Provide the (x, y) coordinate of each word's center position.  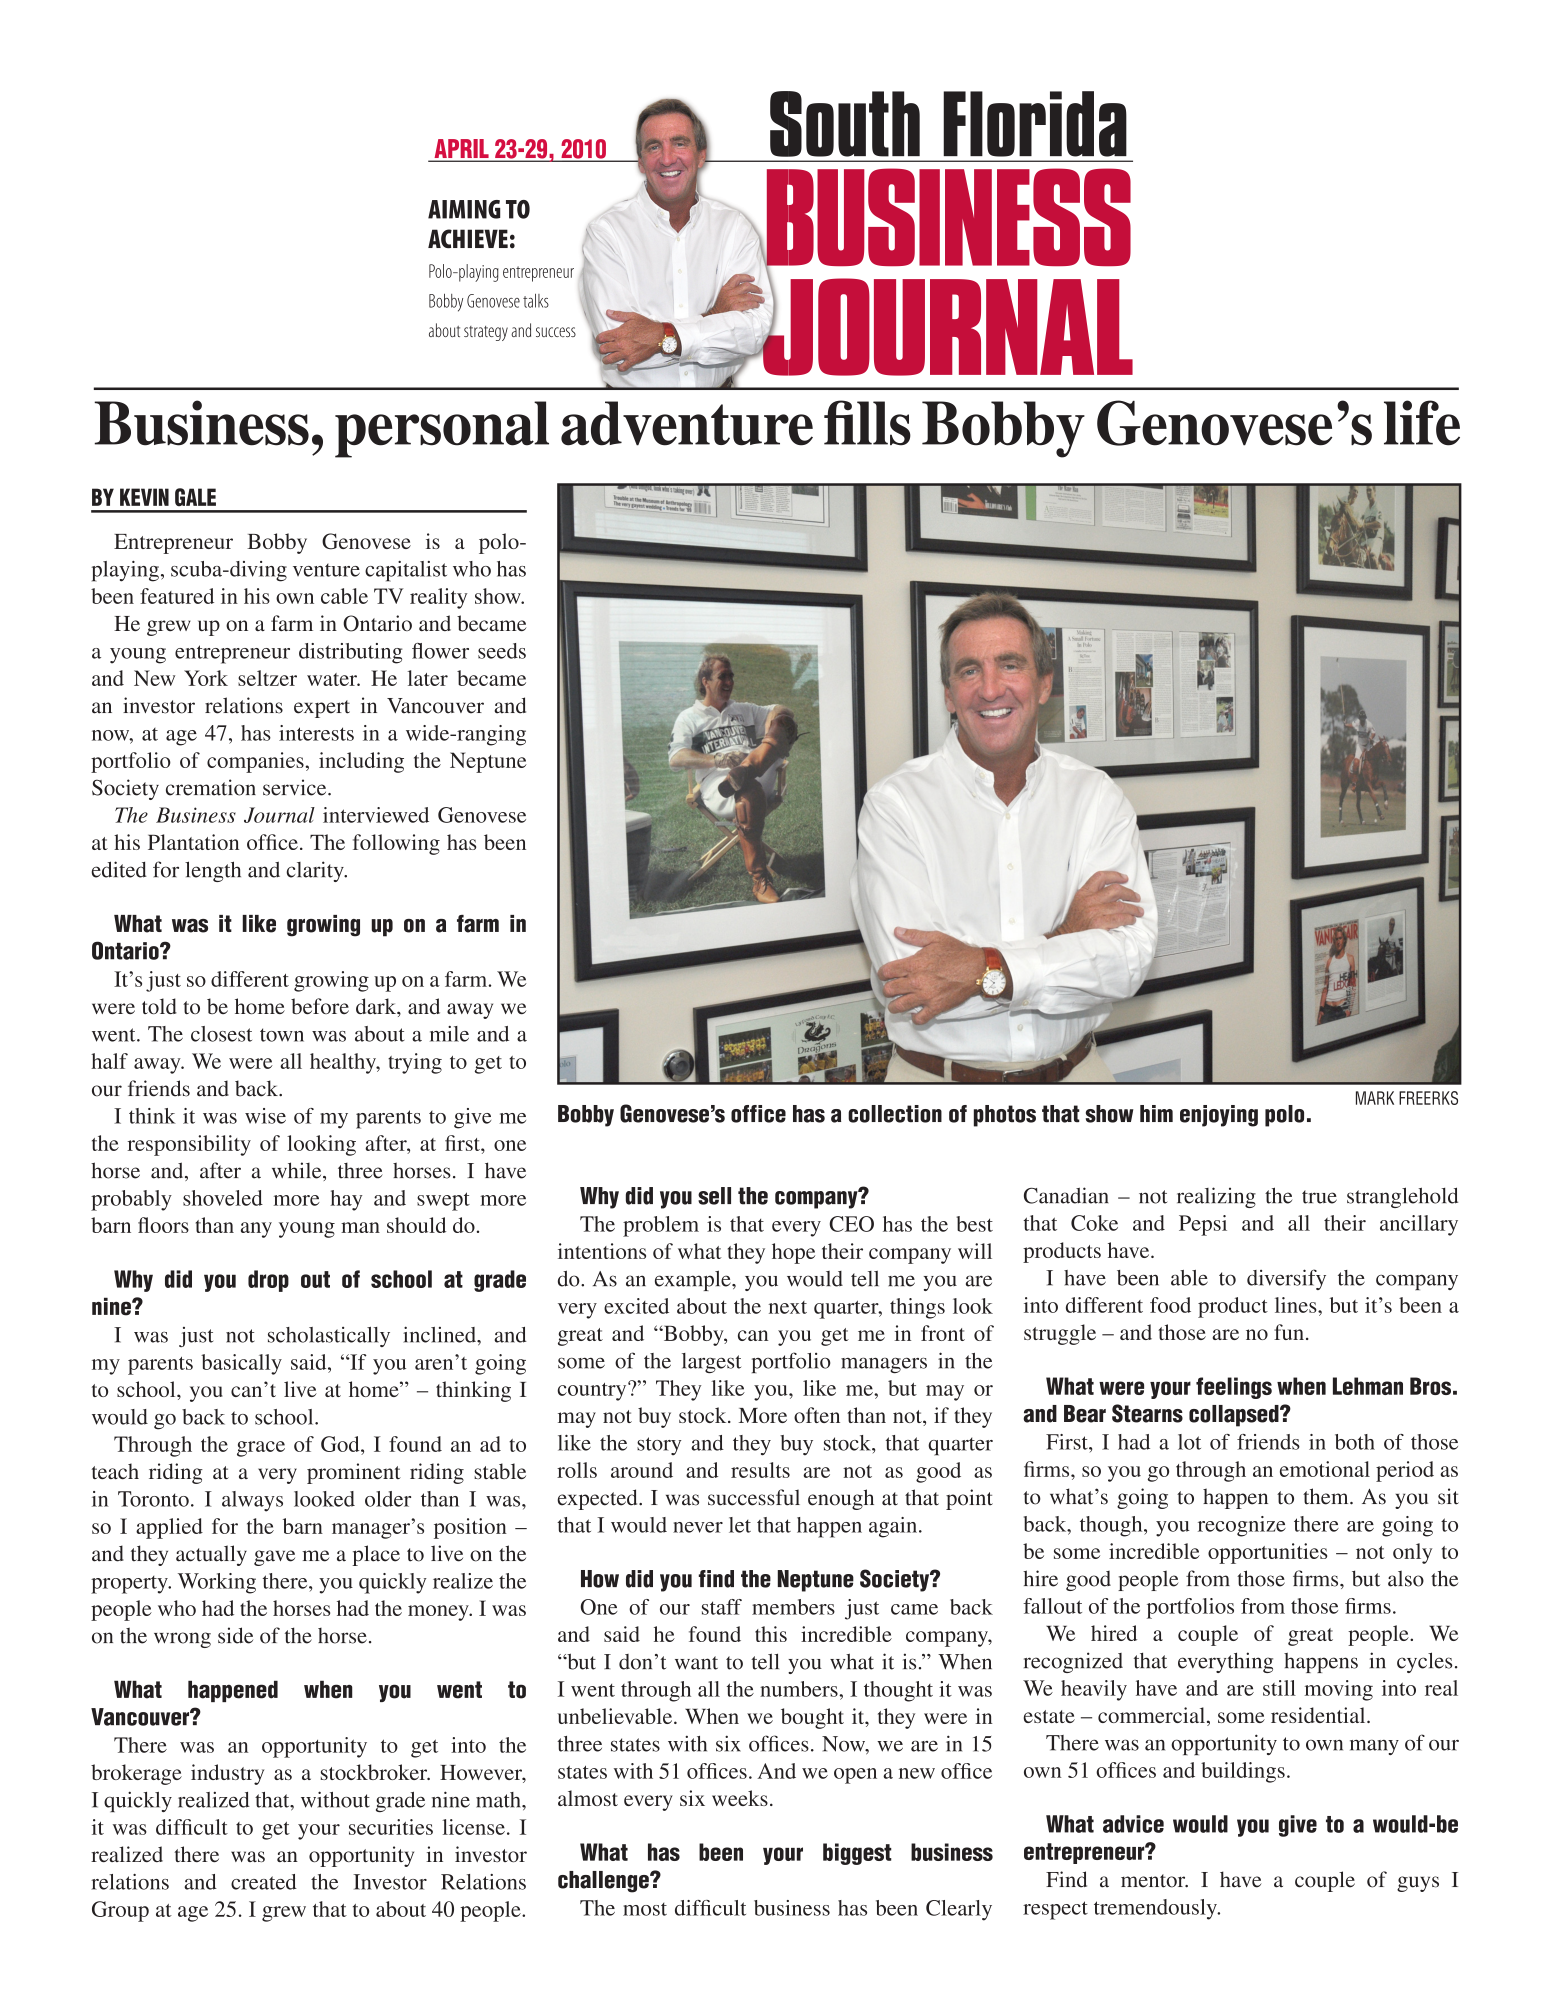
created (264, 1882)
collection (895, 1114)
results (760, 1470)
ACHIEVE (468, 238)
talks (536, 301)
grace (261, 1449)
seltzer (267, 678)
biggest (857, 1854)
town (282, 1035)
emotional (1325, 1469)
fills (867, 423)
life (1422, 423)
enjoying (1219, 1116)
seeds (502, 651)
